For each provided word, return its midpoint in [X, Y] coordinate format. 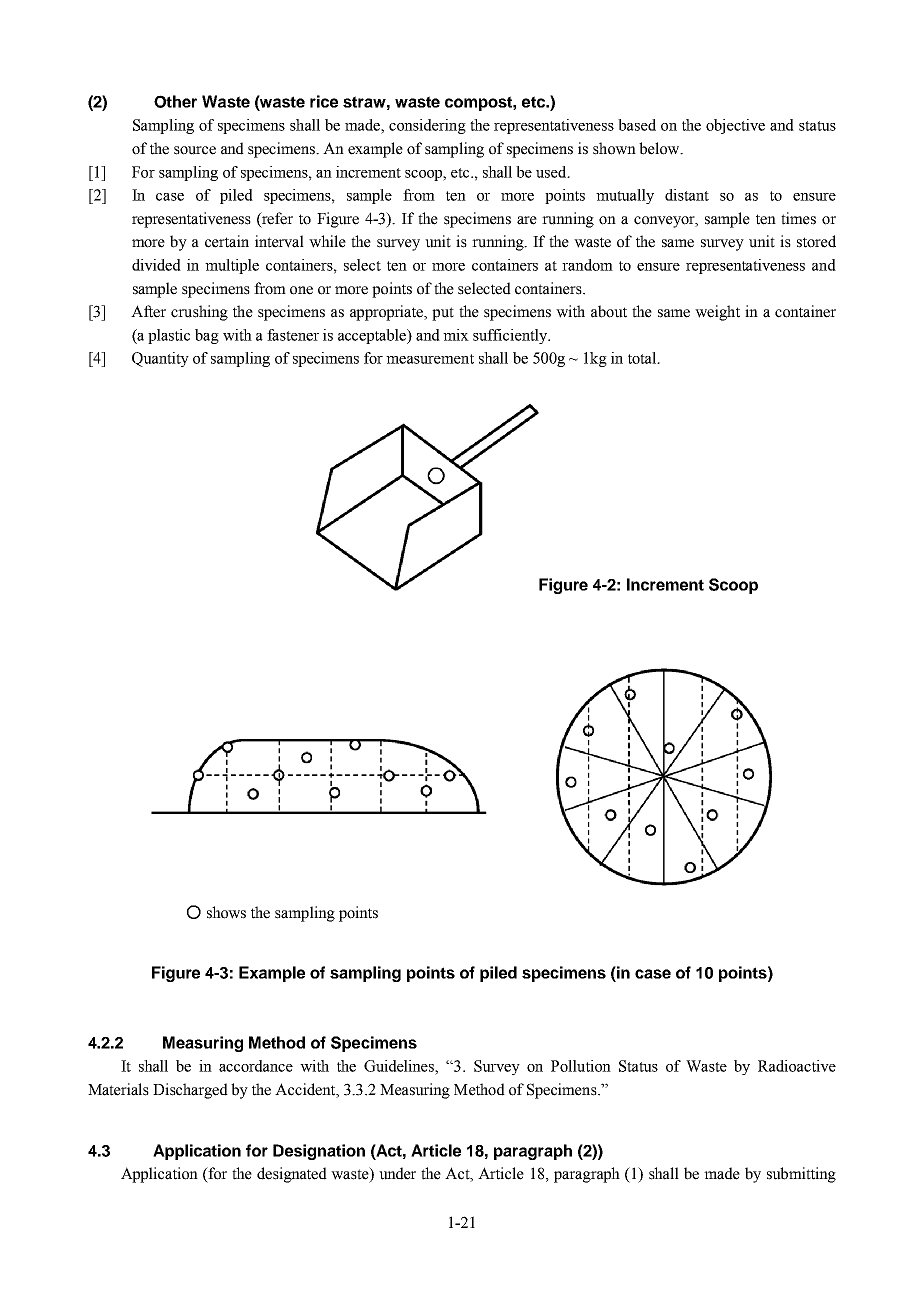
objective [735, 126]
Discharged [190, 1091]
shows [226, 912]
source [195, 150]
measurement [430, 359]
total [643, 358]
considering [427, 126]
